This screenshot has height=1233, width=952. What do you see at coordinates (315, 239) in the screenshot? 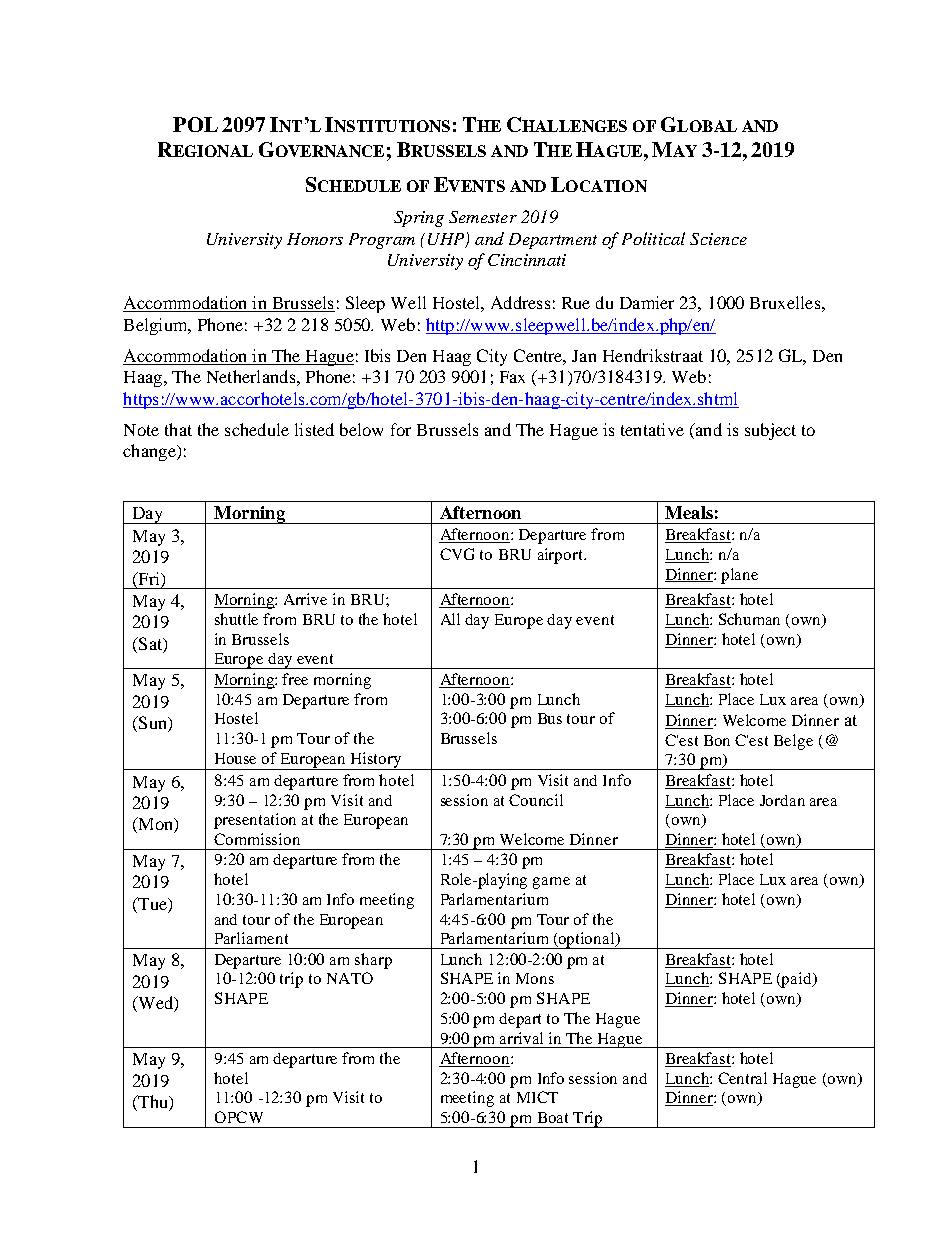
I see `Honors` at bounding box center [315, 239].
